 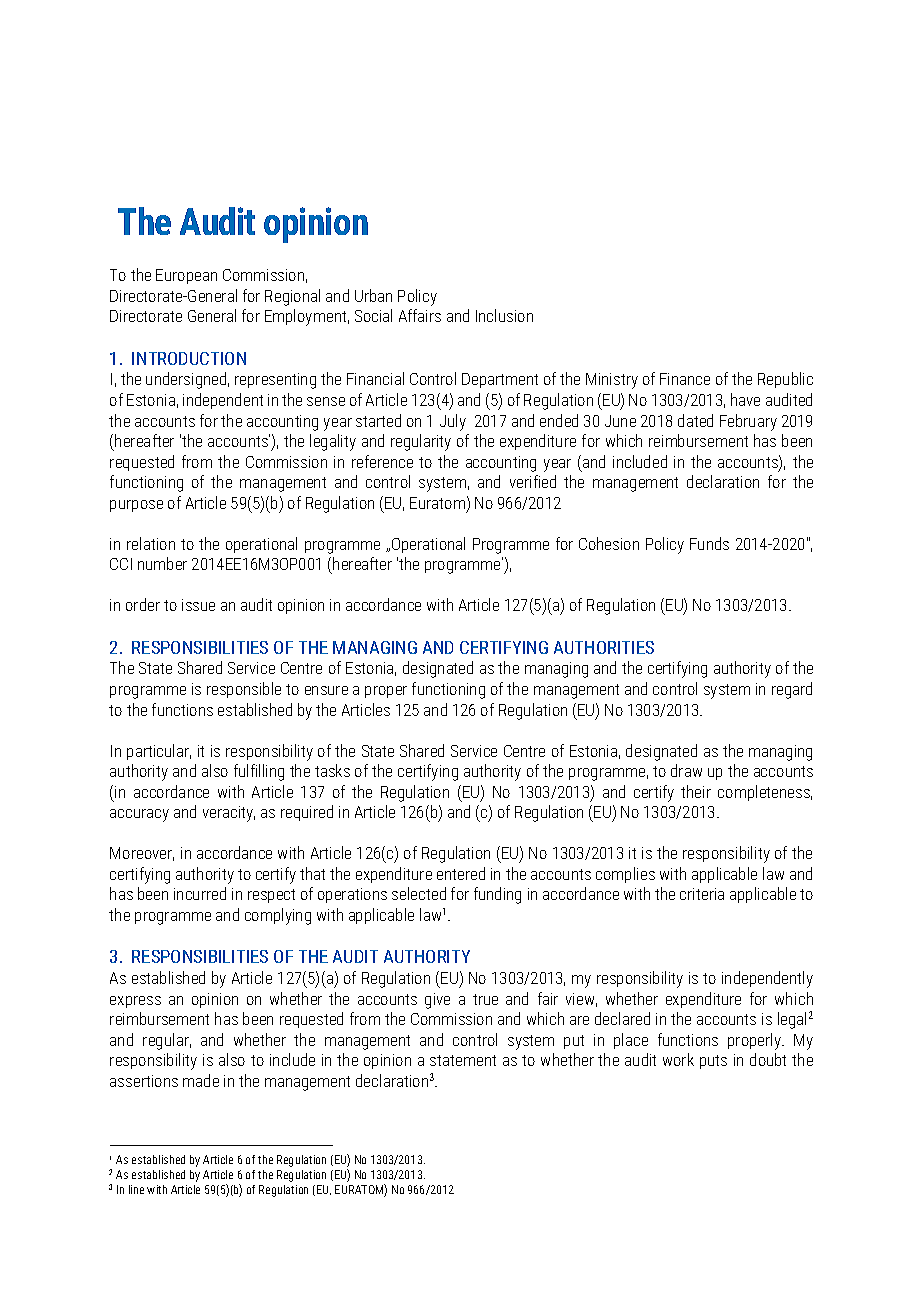 I want to click on line, so click(x=136, y=1189).
